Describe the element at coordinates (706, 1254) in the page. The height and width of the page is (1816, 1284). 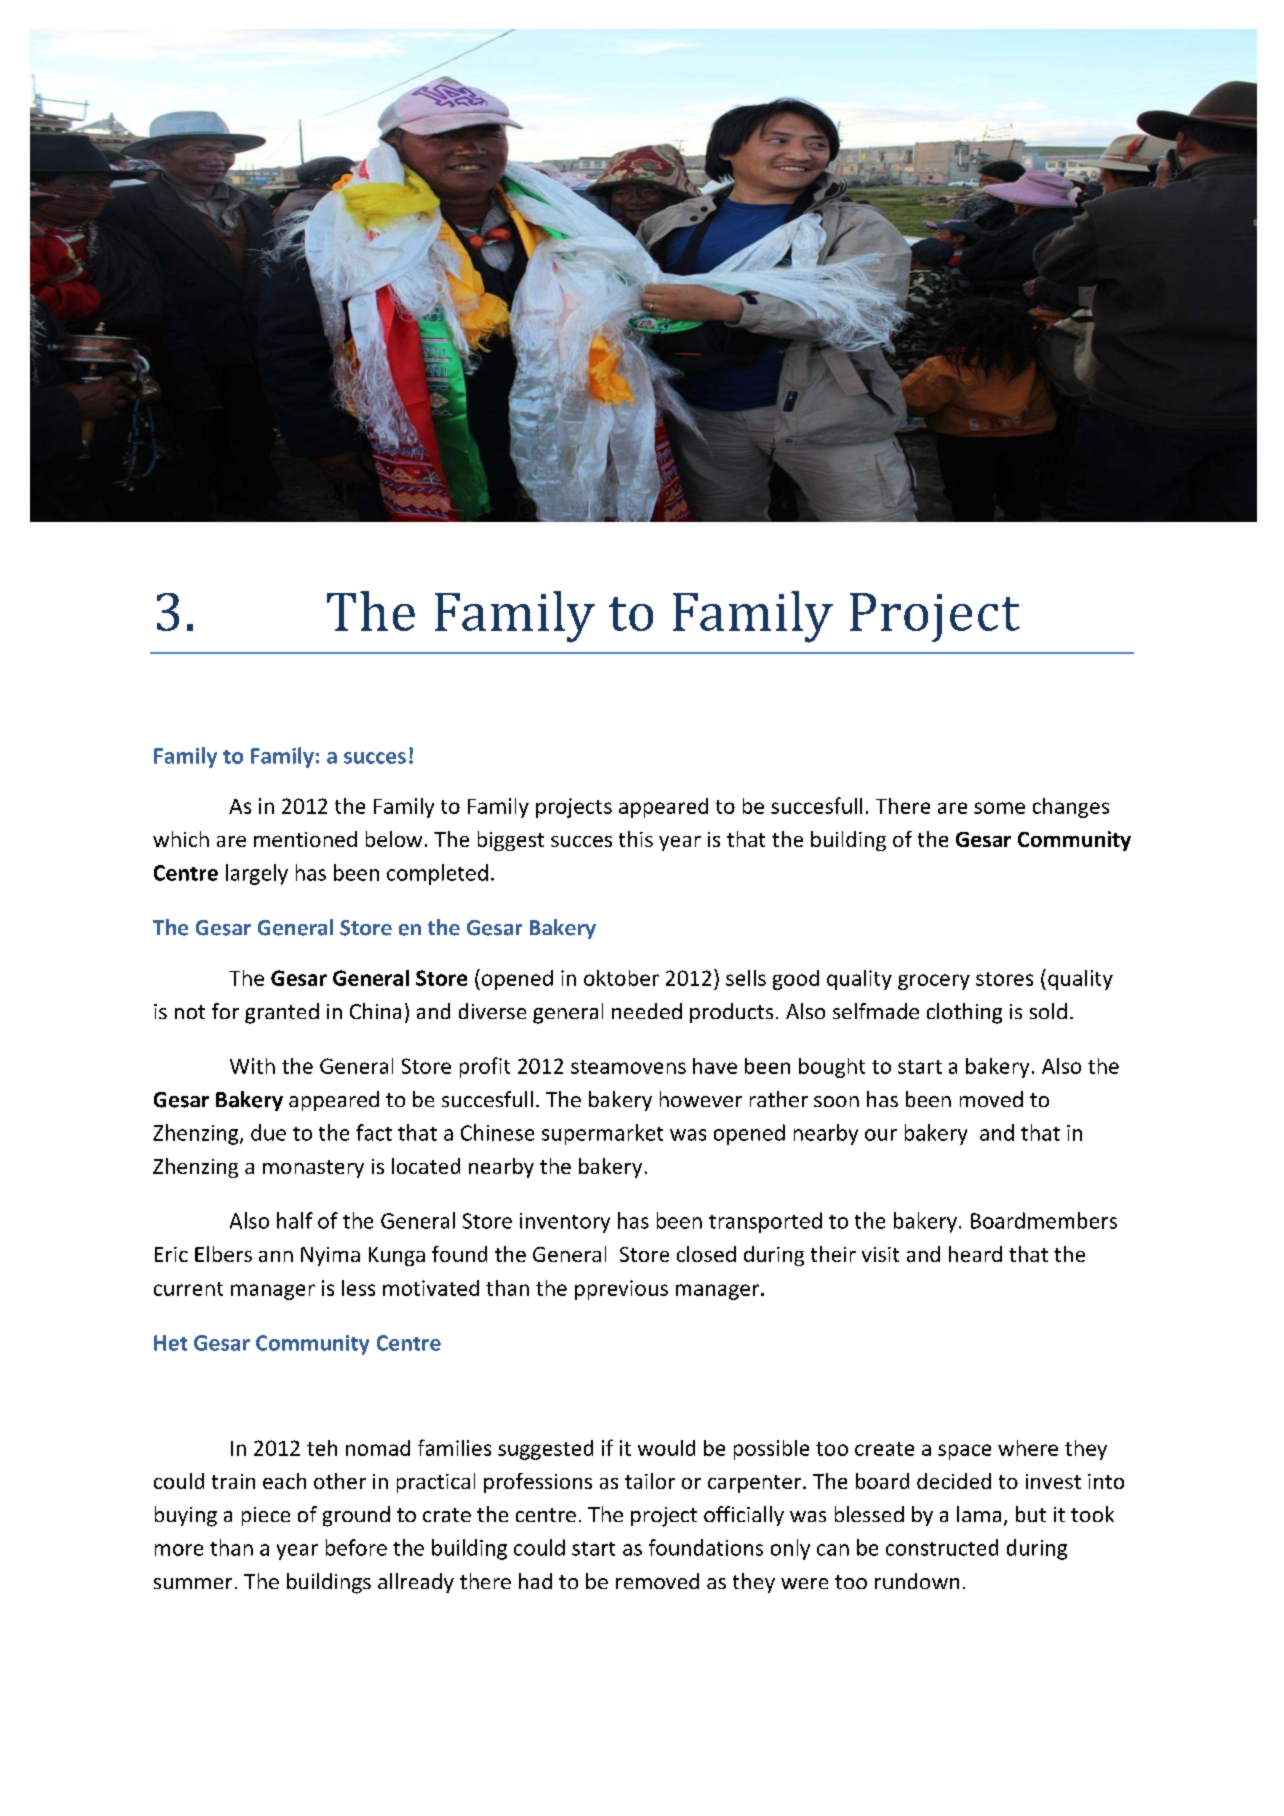
I see `closed` at that location.
